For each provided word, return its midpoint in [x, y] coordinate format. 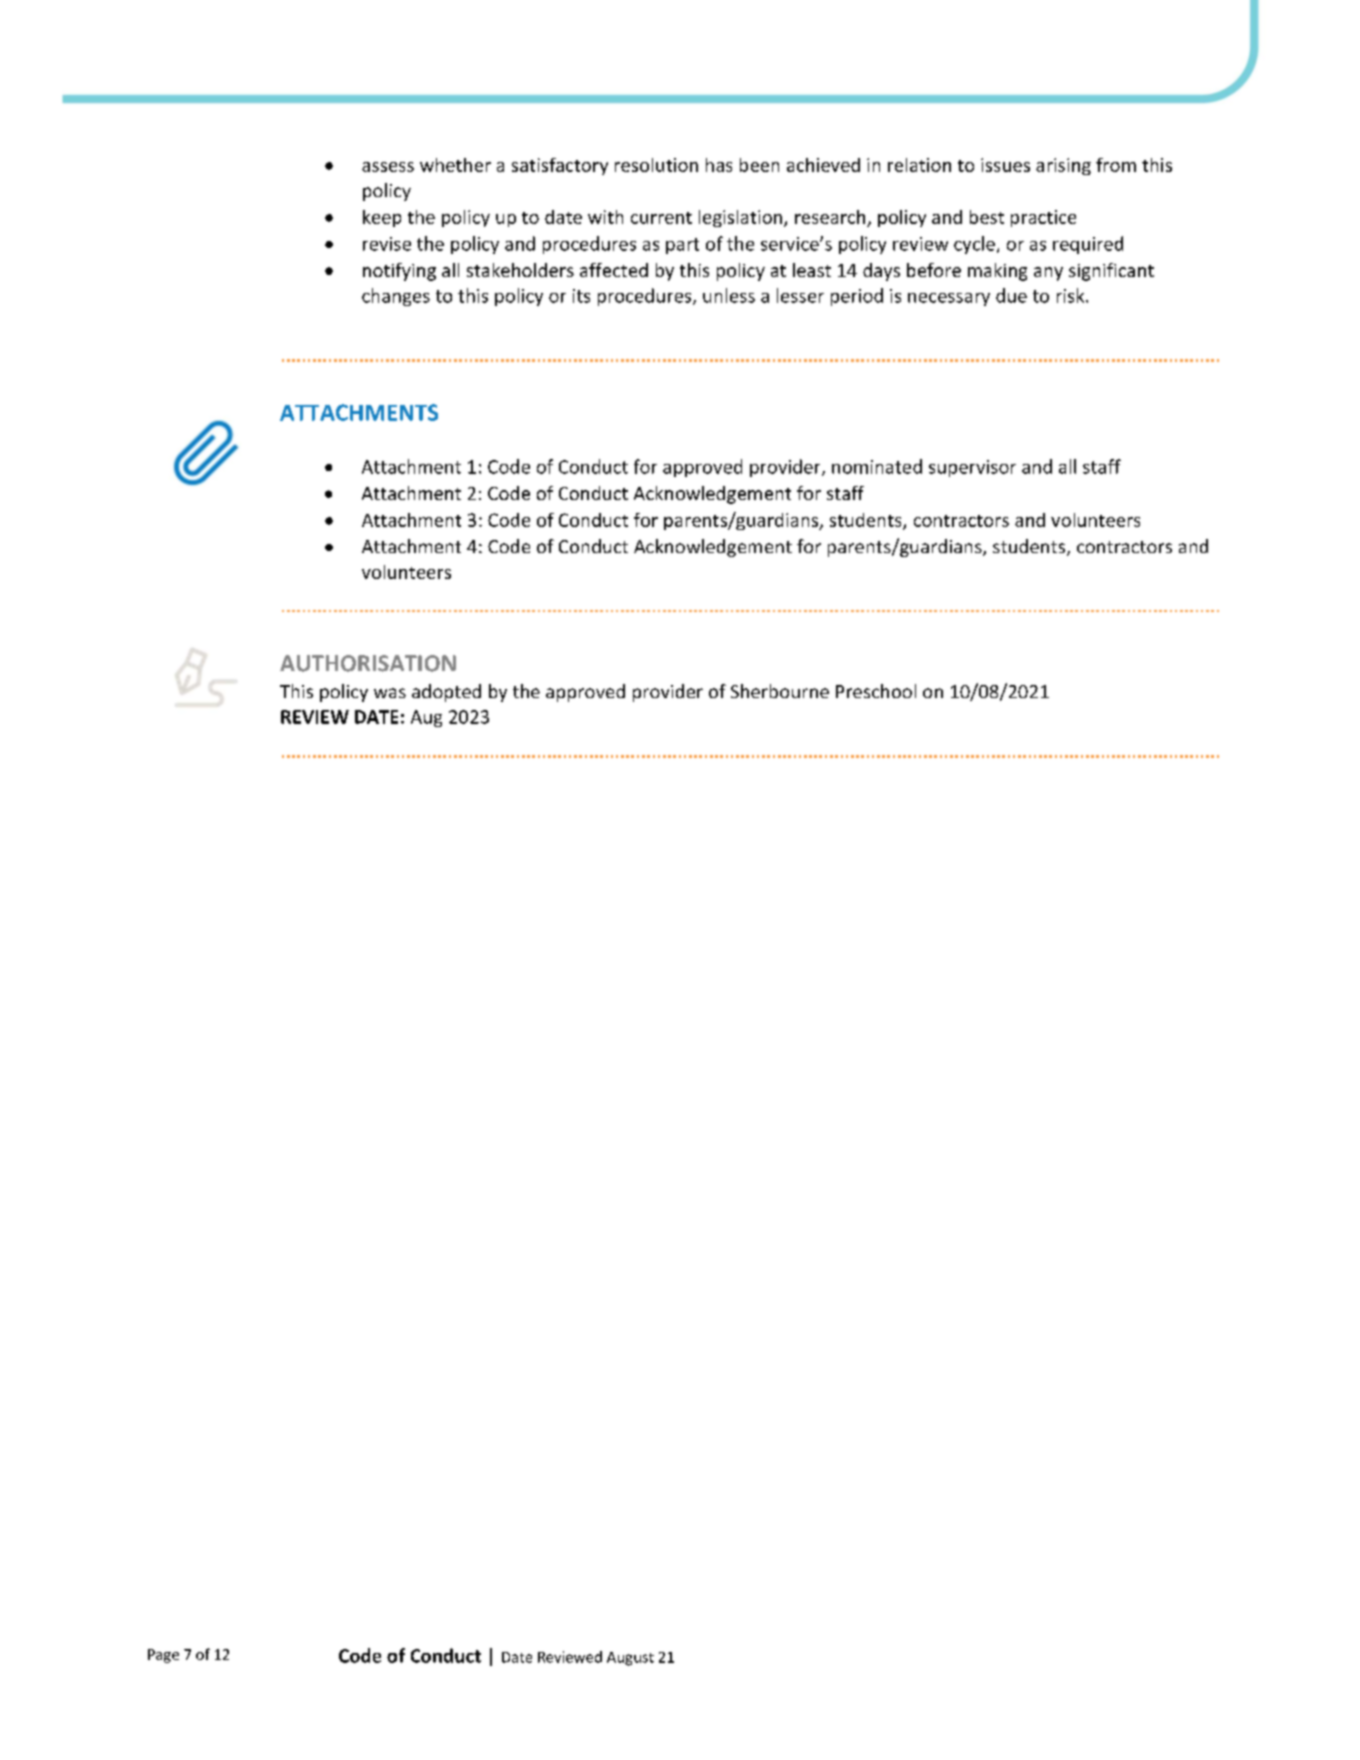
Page [163, 1656]
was [390, 693]
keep [382, 218]
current [661, 218]
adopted [446, 693]
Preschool [876, 691]
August [630, 1659]
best [987, 217]
